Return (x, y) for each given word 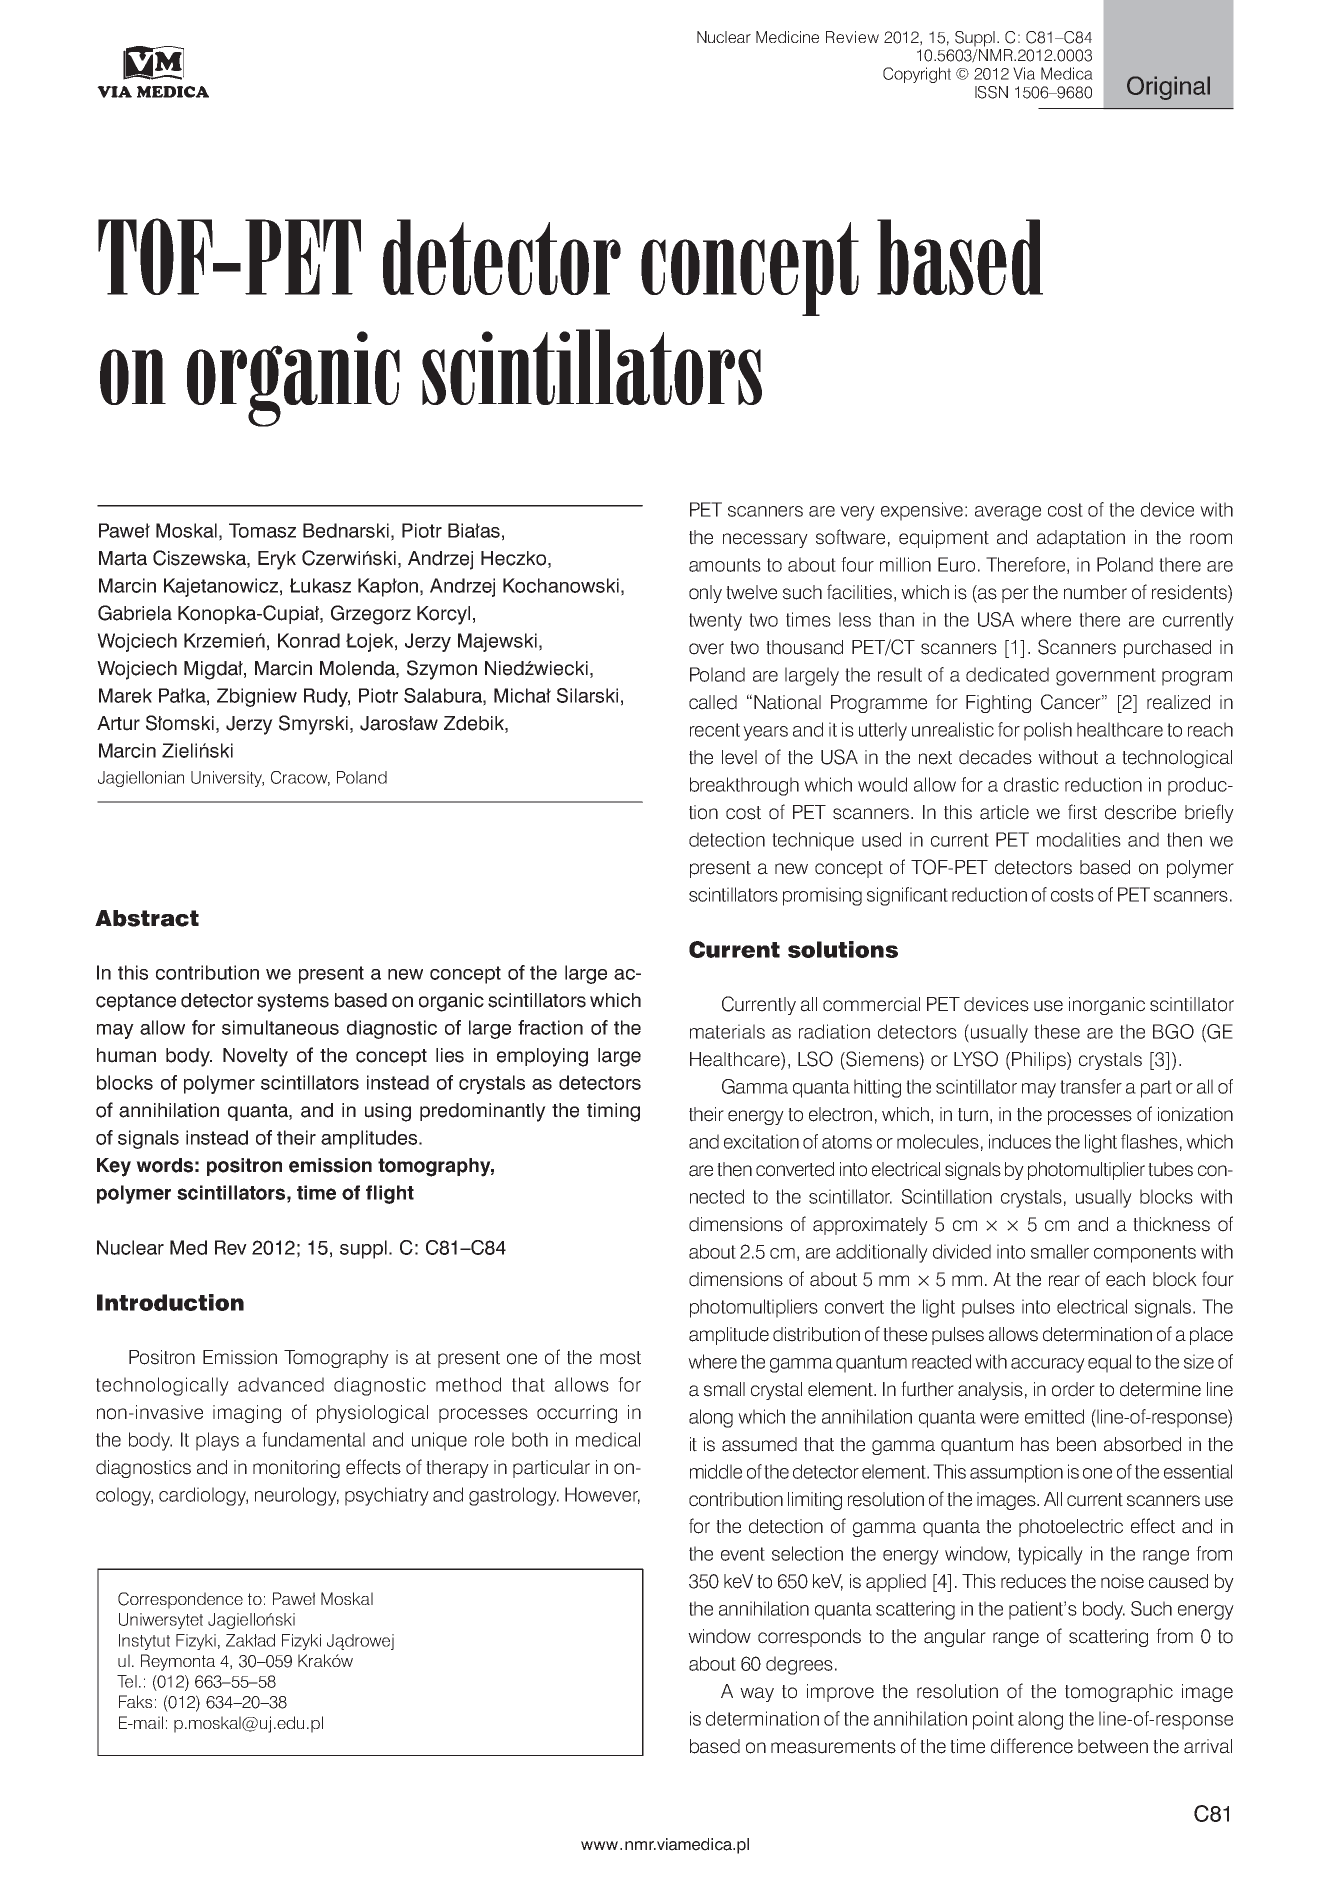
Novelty (255, 1057)
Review (852, 37)
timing (613, 1112)
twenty (715, 622)
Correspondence (180, 1600)
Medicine (787, 37)
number (1095, 592)
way (757, 1694)
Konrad (309, 640)
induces (1020, 1141)
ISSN (991, 92)
